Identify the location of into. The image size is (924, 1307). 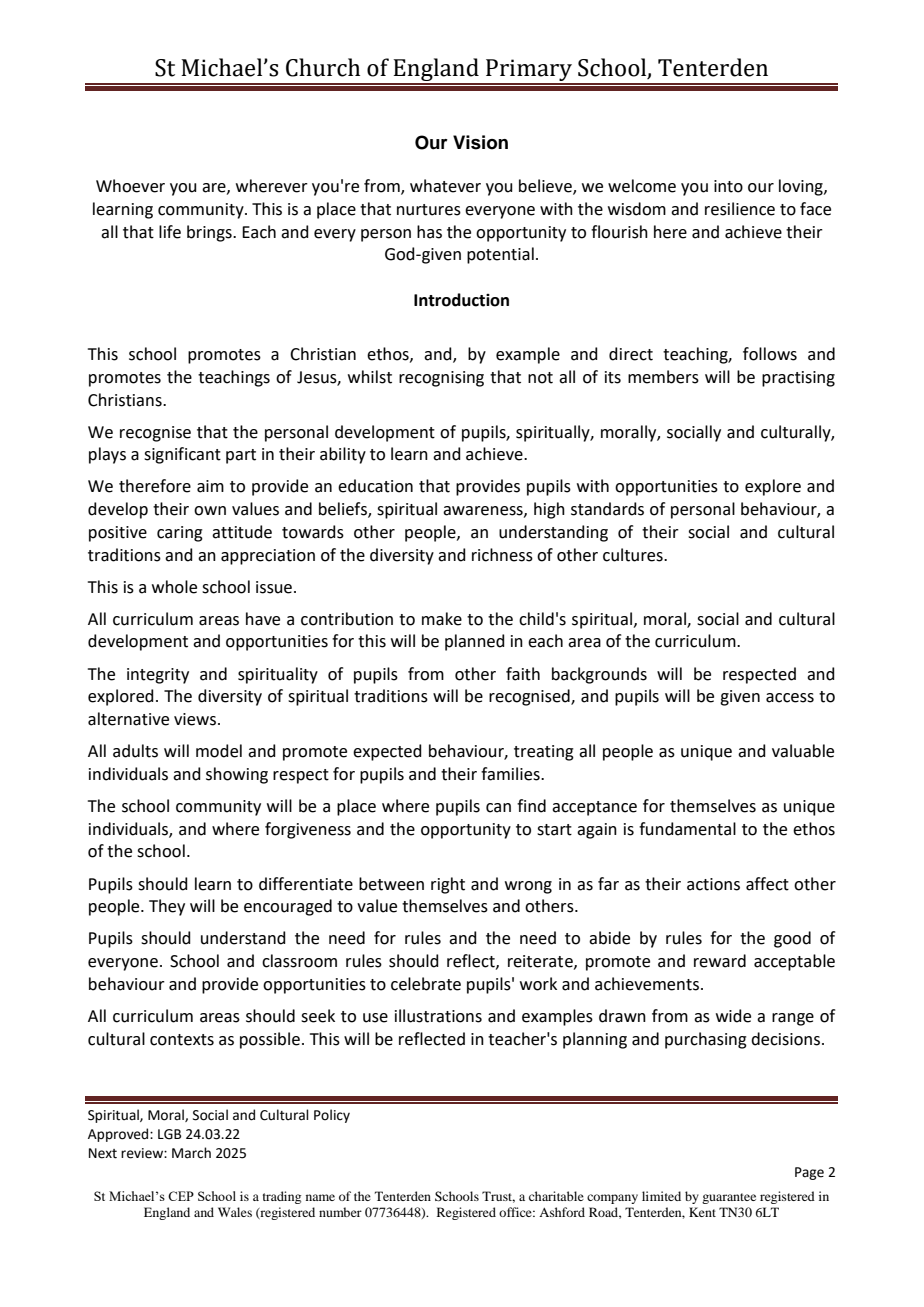
(728, 186).
